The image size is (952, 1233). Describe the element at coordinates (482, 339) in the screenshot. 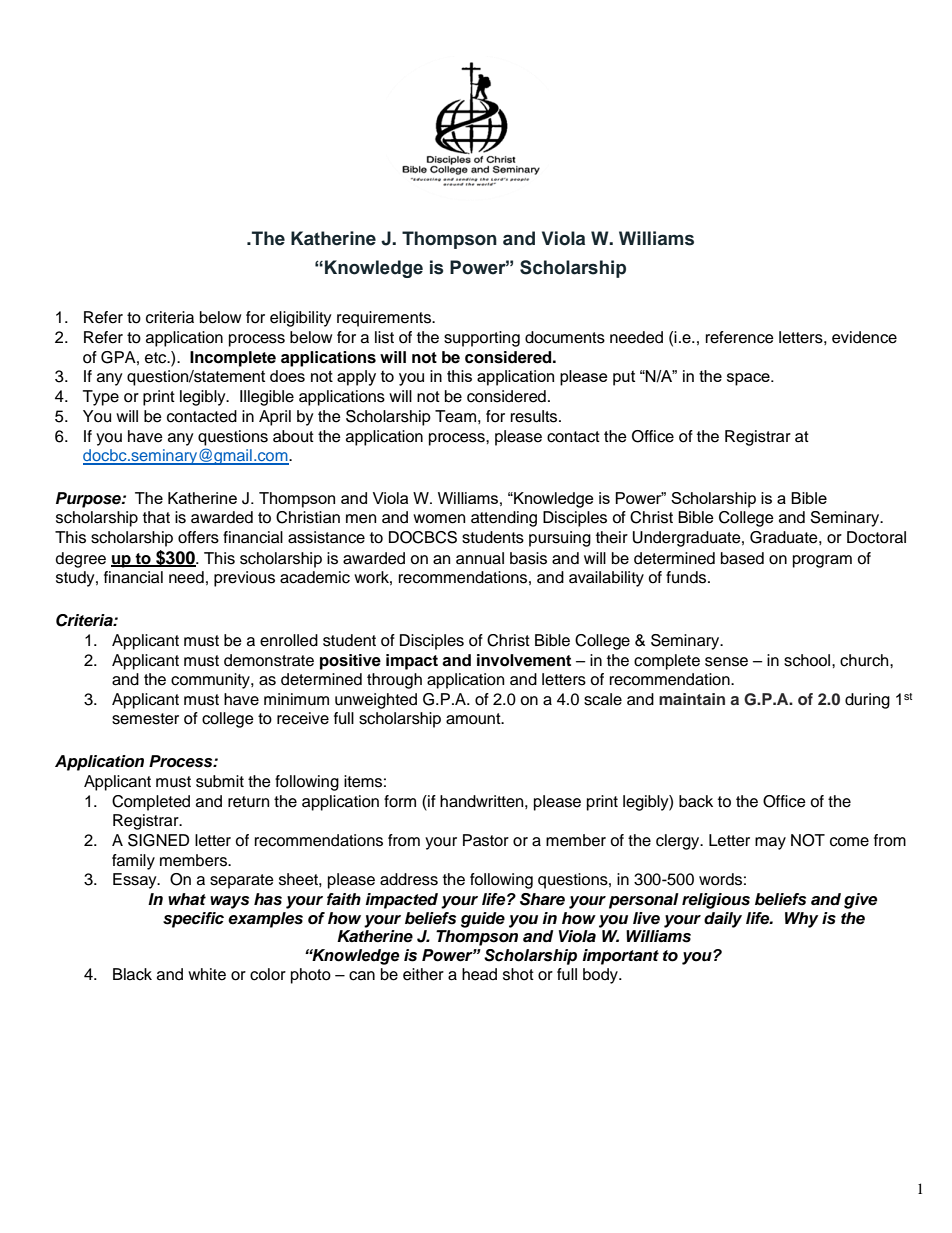

I see `supporting` at that location.
